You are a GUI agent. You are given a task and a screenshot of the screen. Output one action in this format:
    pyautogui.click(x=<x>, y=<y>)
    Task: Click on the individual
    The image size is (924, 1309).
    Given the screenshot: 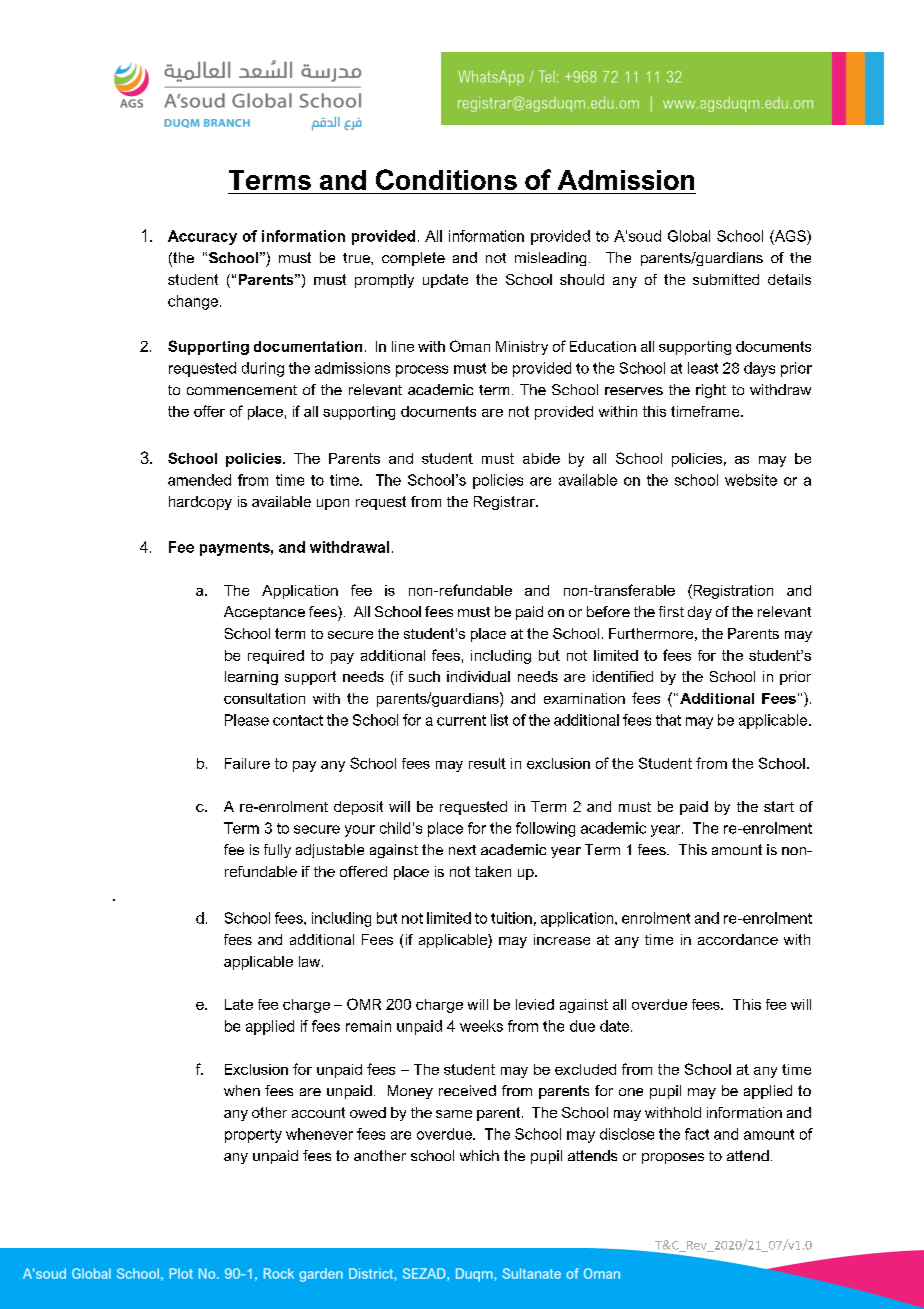 What is the action you would take?
    pyautogui.click(x=478, y=676)
